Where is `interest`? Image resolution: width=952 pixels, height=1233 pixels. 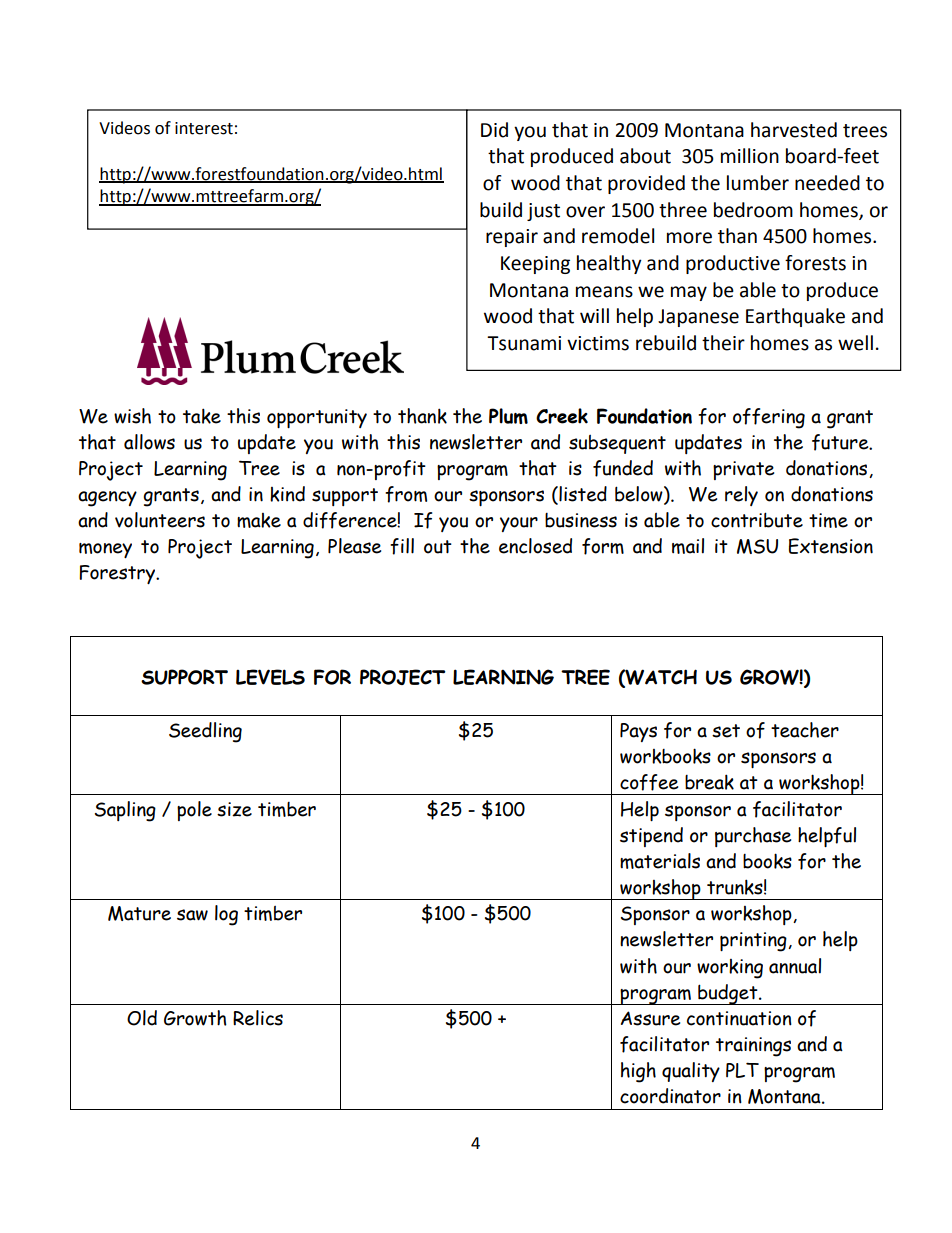 interest is located at coordinates (204, 128).
